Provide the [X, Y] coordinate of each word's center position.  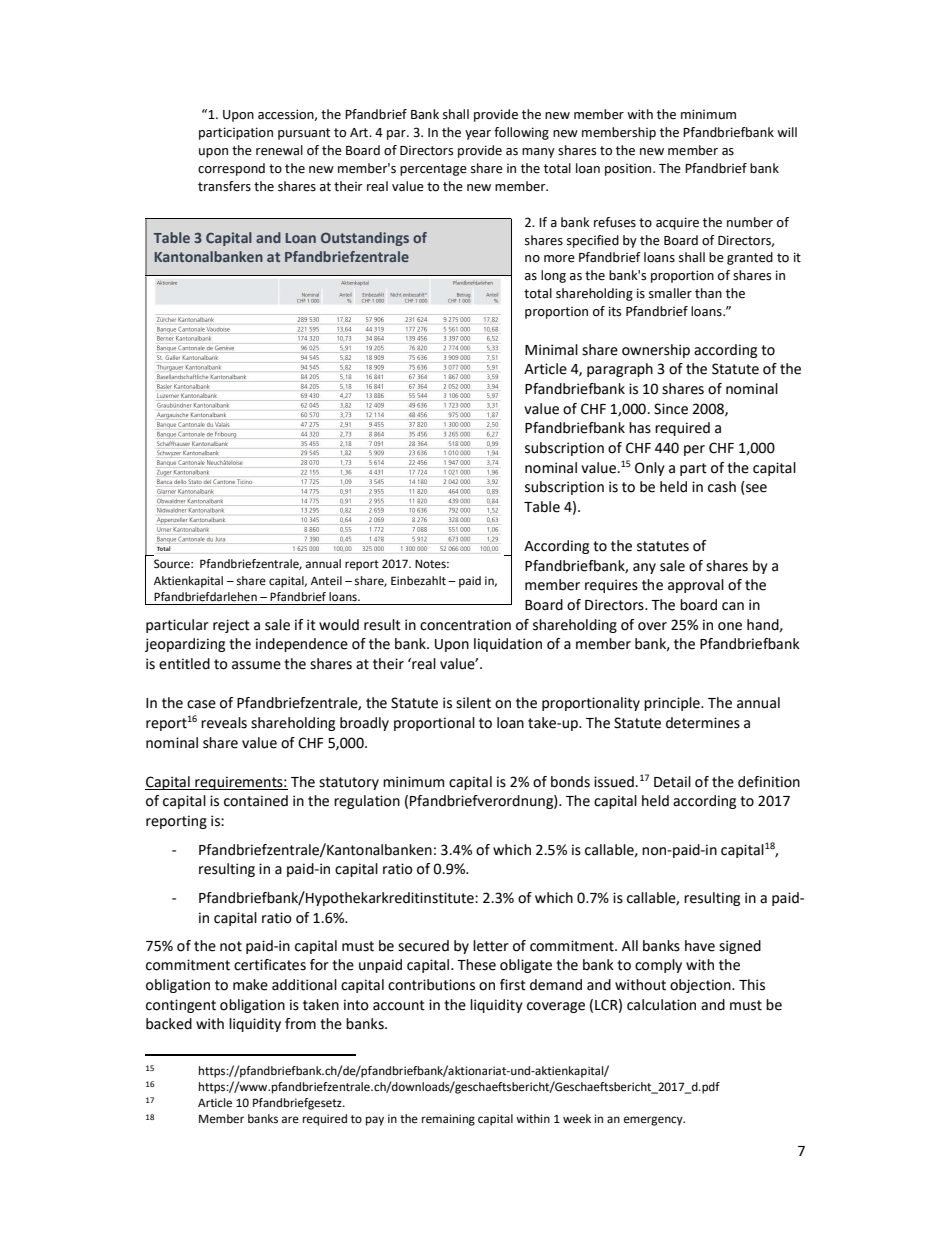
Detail [672, 782]
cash [722, 487]
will [787, 132]
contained [256, 801]
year [478, 135]
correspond [231, 169]
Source [173, 564]
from [300, 1024]
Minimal [551, 350]
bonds [570, 782]
